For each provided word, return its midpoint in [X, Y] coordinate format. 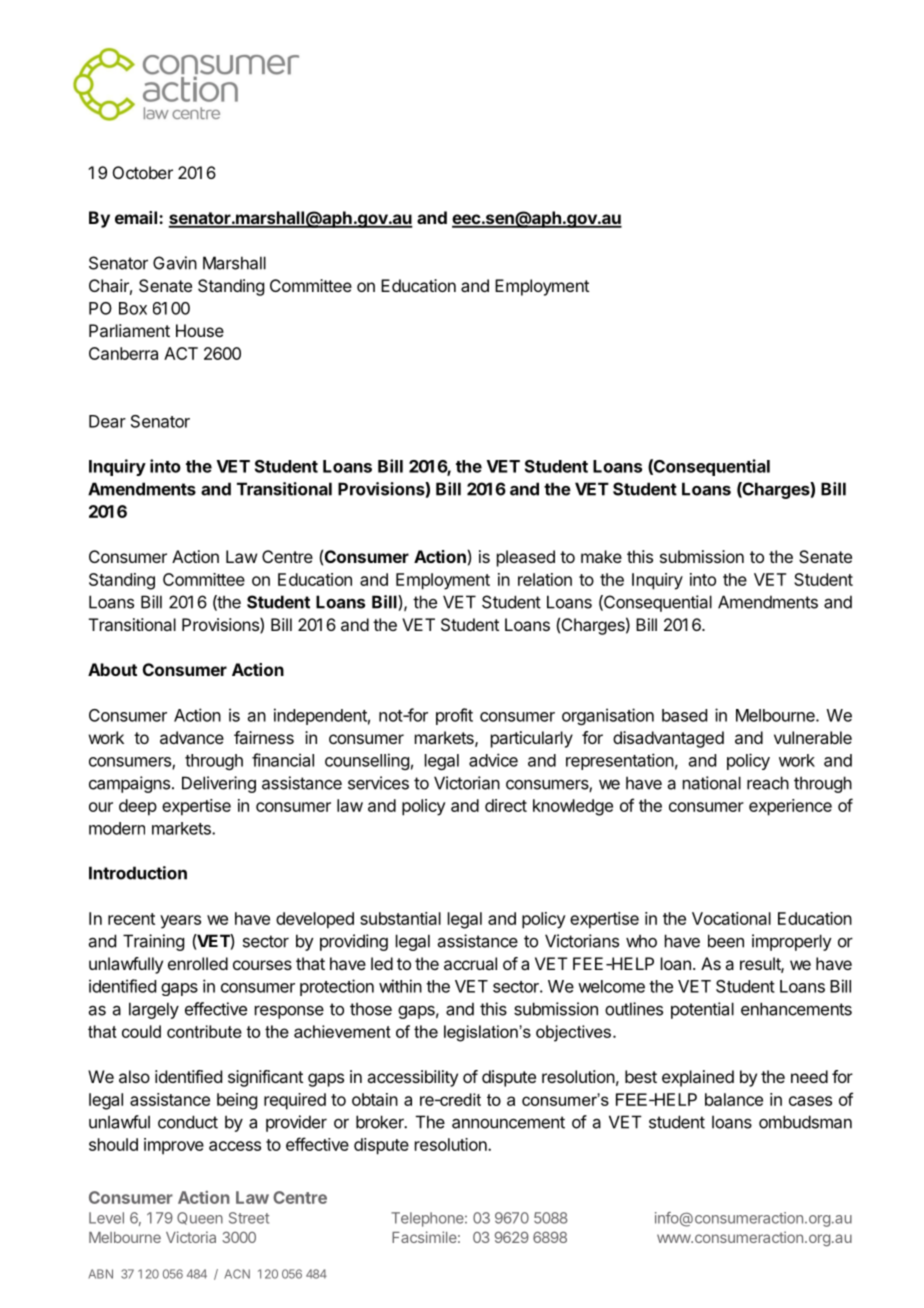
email [136, 217]
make [601, 556]
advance [192, 737]
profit [454, 716]
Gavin [175, 263]
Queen [200, 1218]
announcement [508, 1122]
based [684, 715]
